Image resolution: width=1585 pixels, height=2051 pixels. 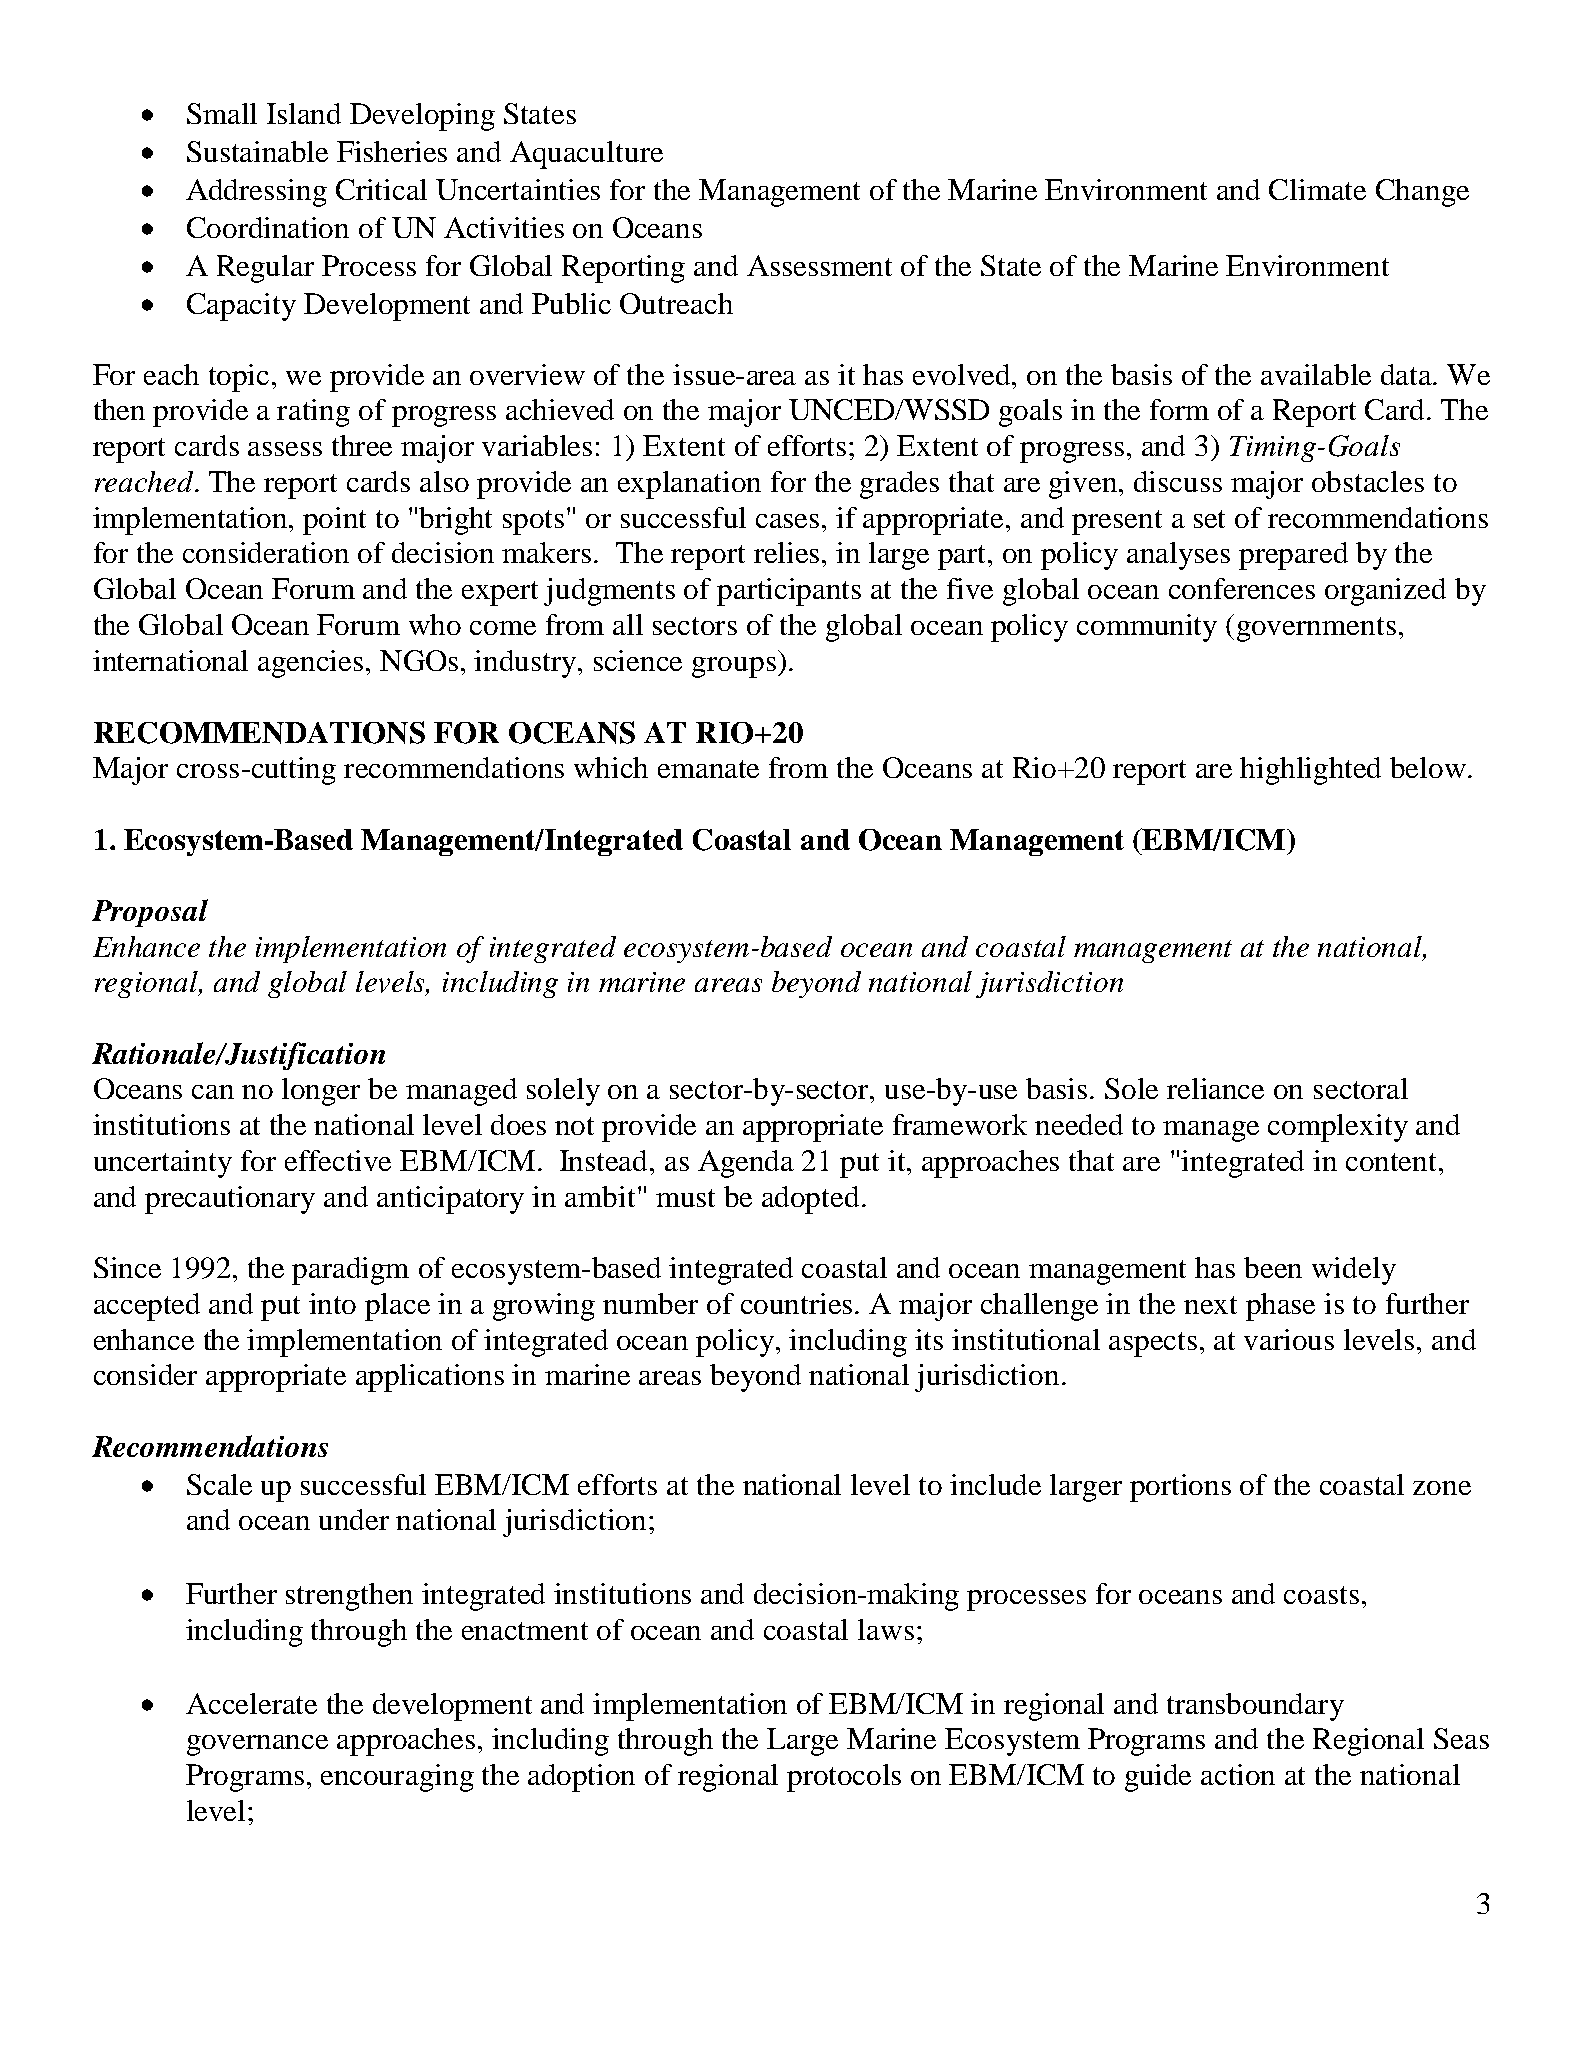 What do you see at coordinates (257, 151) in the screenshot?
I see `Sustainable` at bounding box center [257, 151].
